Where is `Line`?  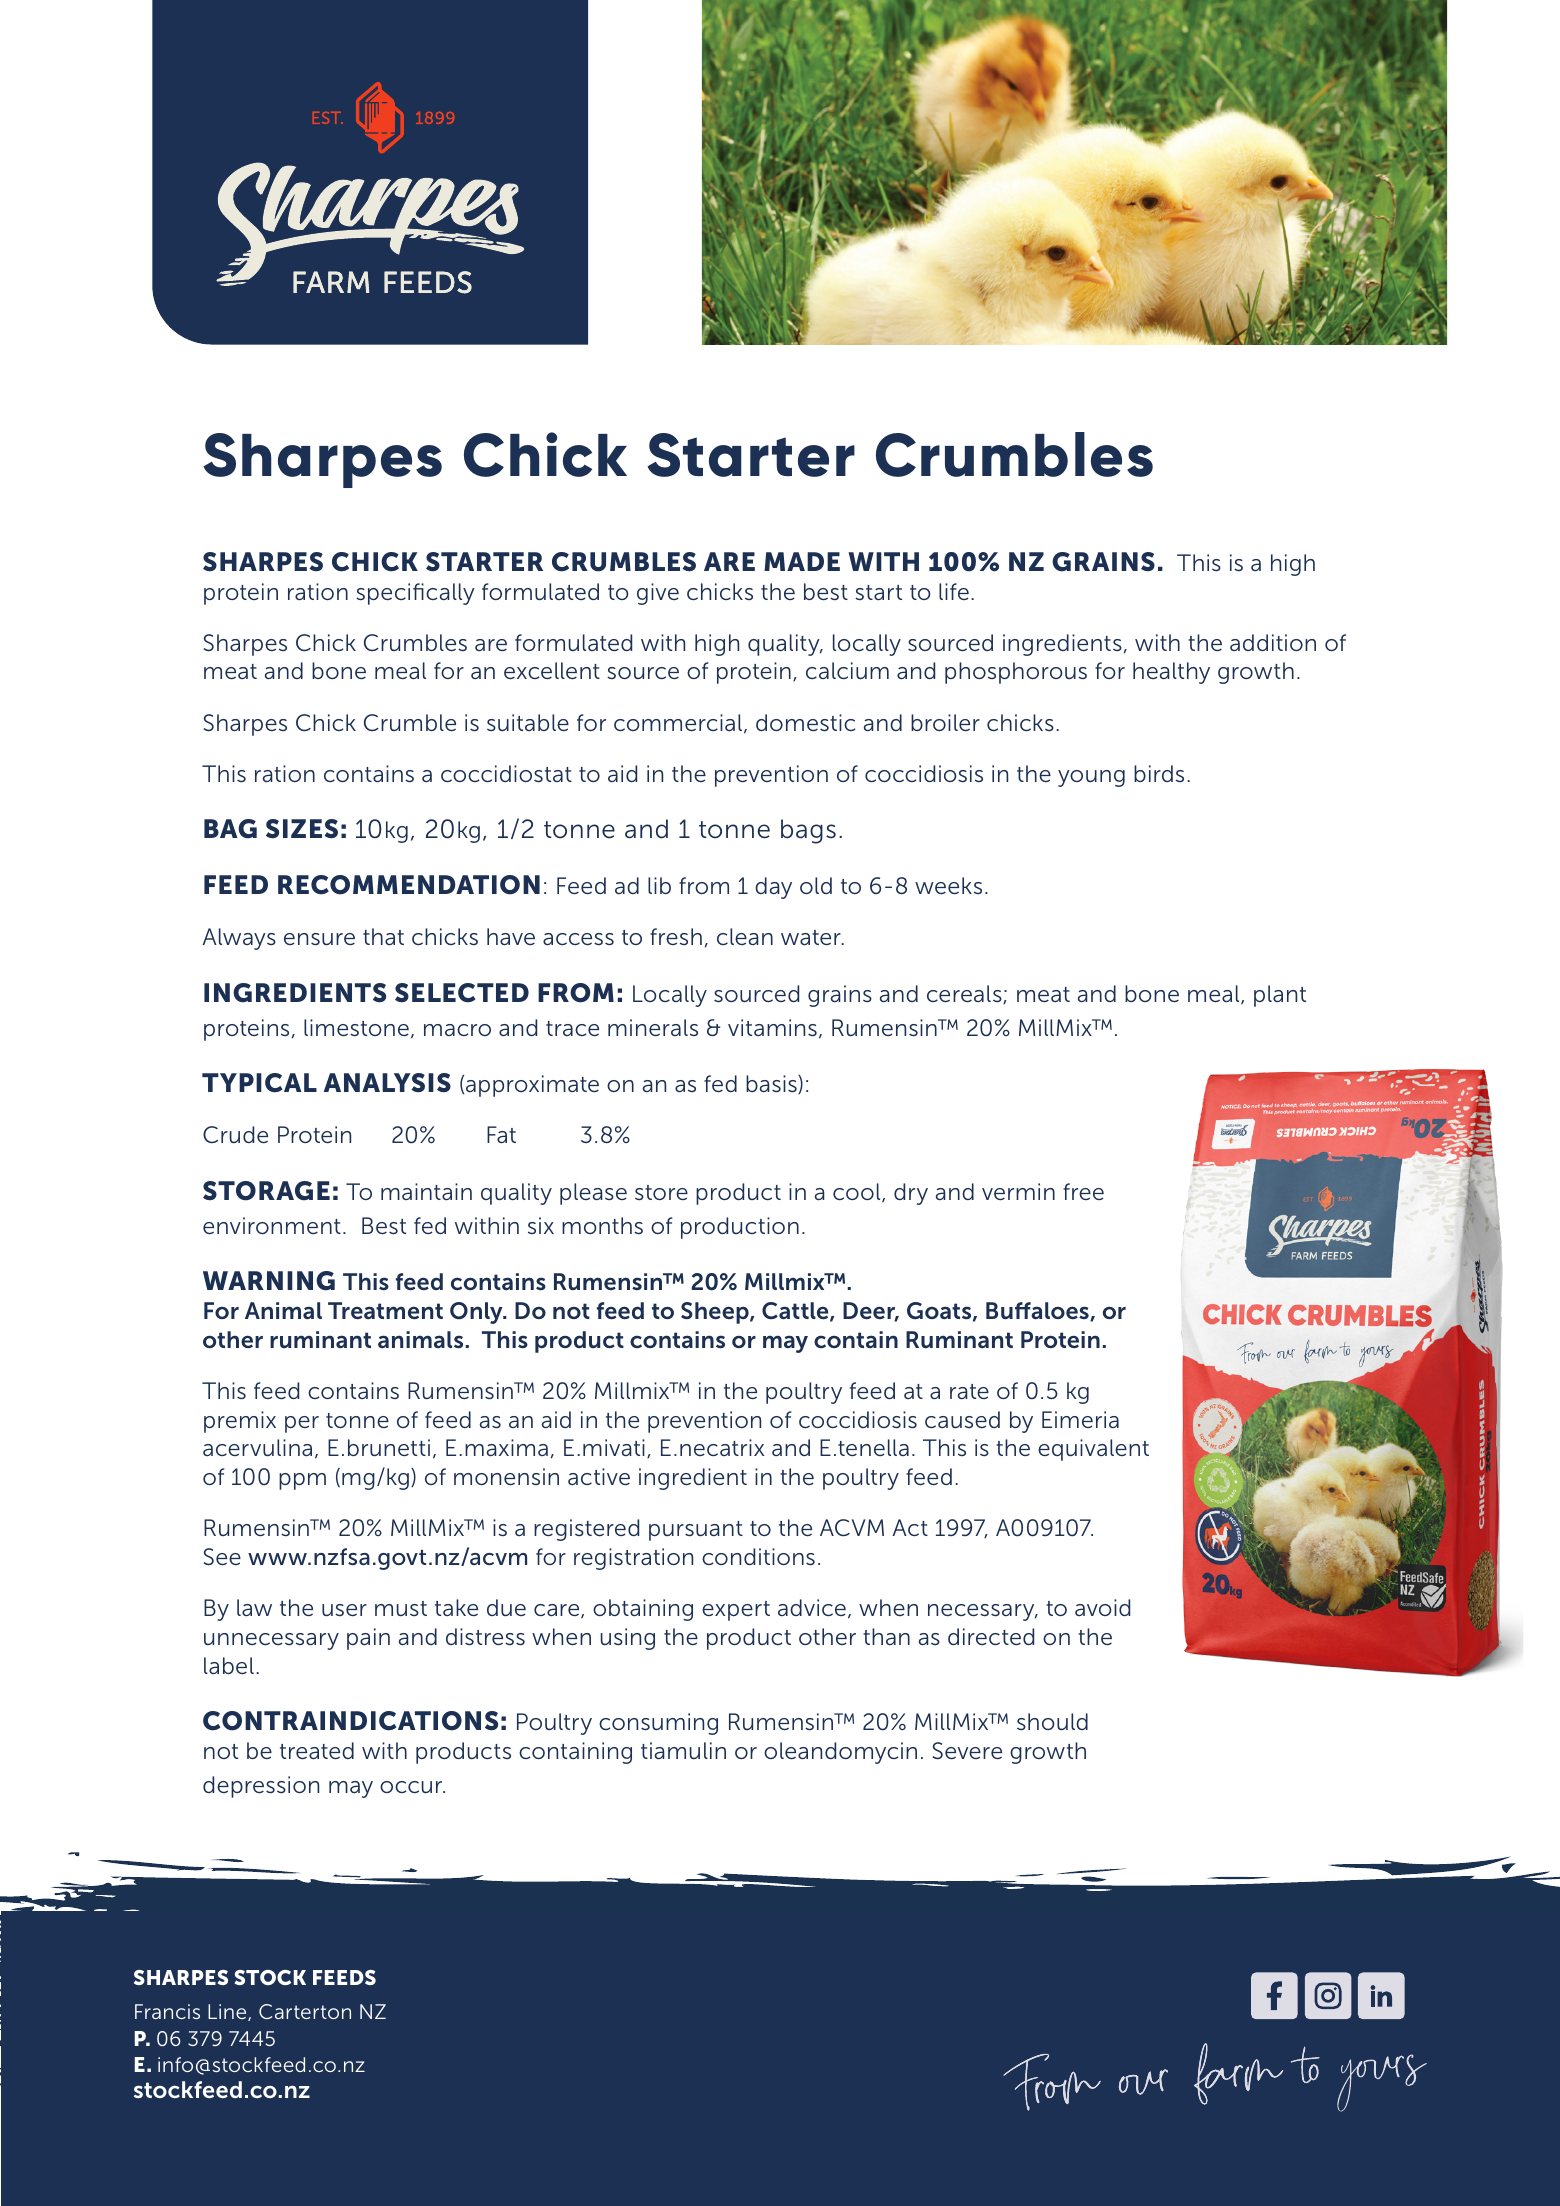
Line is located at coordinates (228, 2012).
